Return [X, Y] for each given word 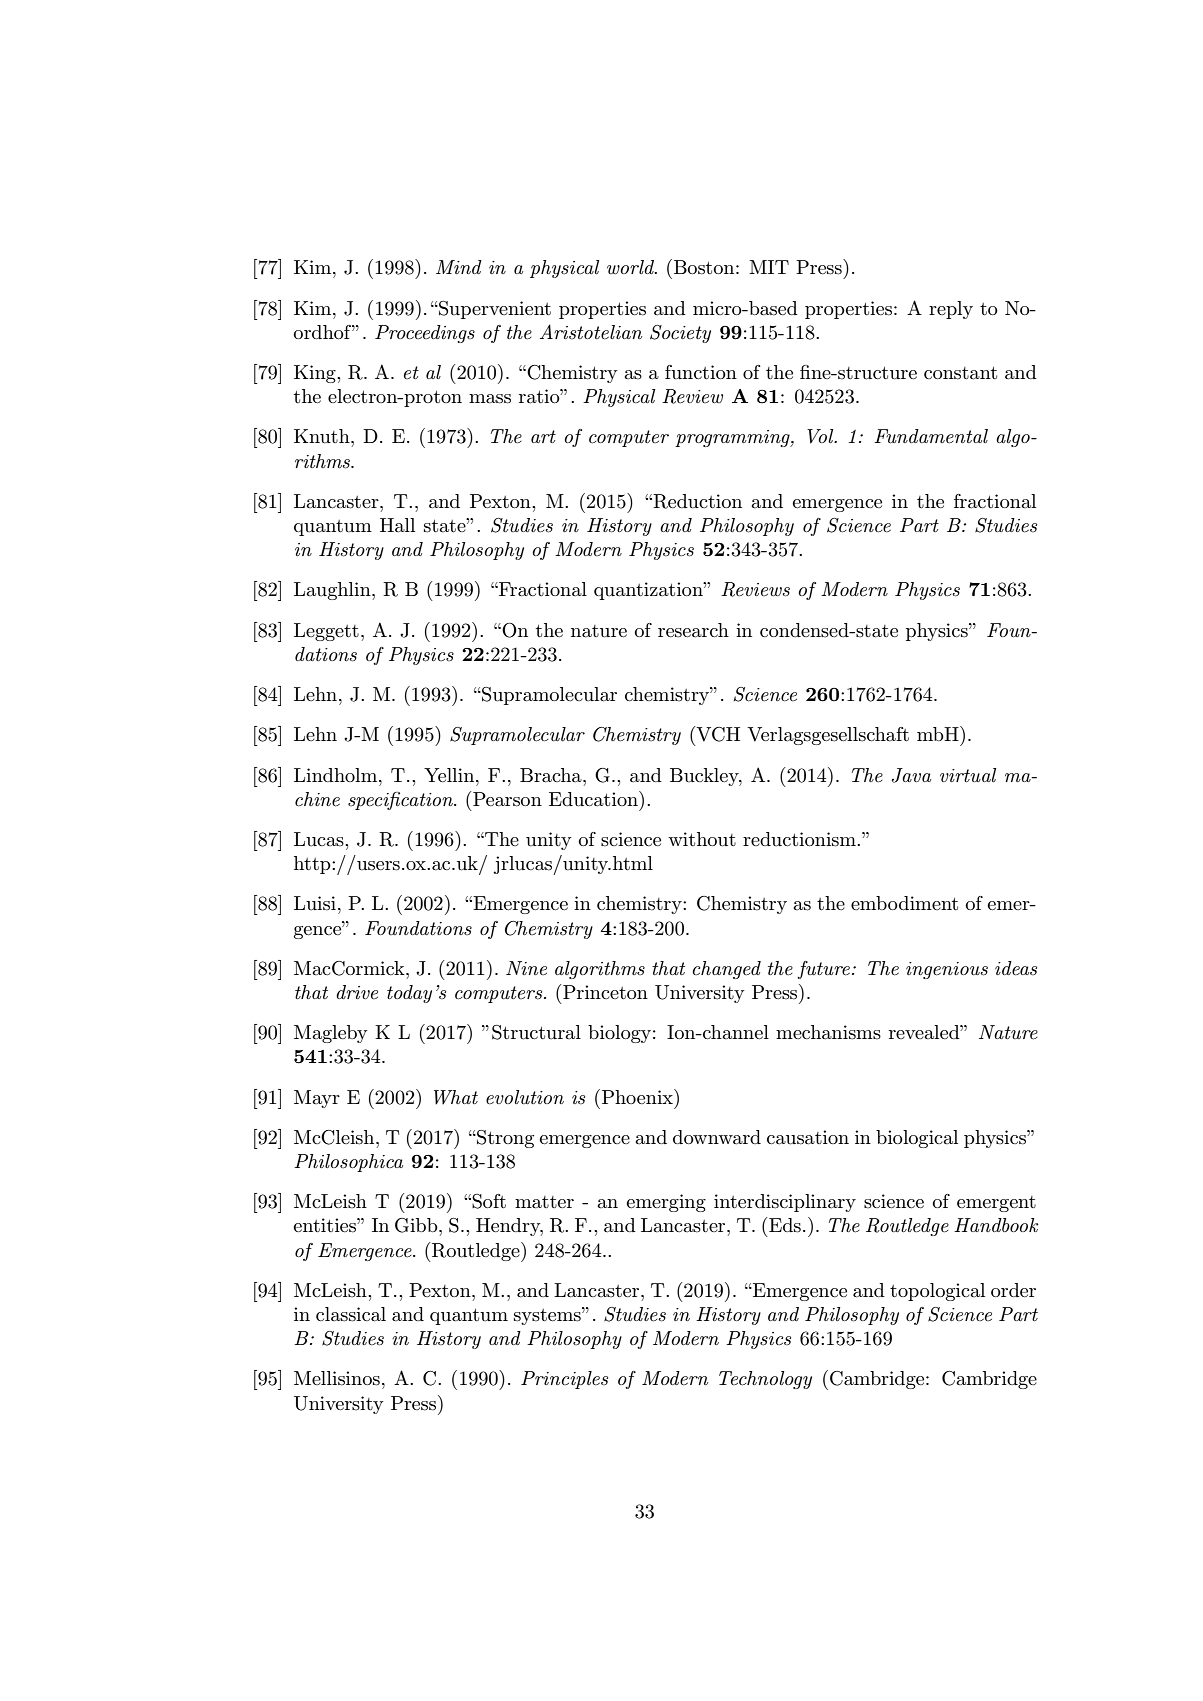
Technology [765, 1380]
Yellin [450, 775]
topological [937, 1292]
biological [917, 1139]
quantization [649, 591]
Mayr [317, 1099]
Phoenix [638, 1096]
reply [951, 310]
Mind [459, 267]
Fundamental [931, 436]
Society [680, 334]
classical [351, 1314]
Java [911, 775]
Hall [397, 525]
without [702, 839]
